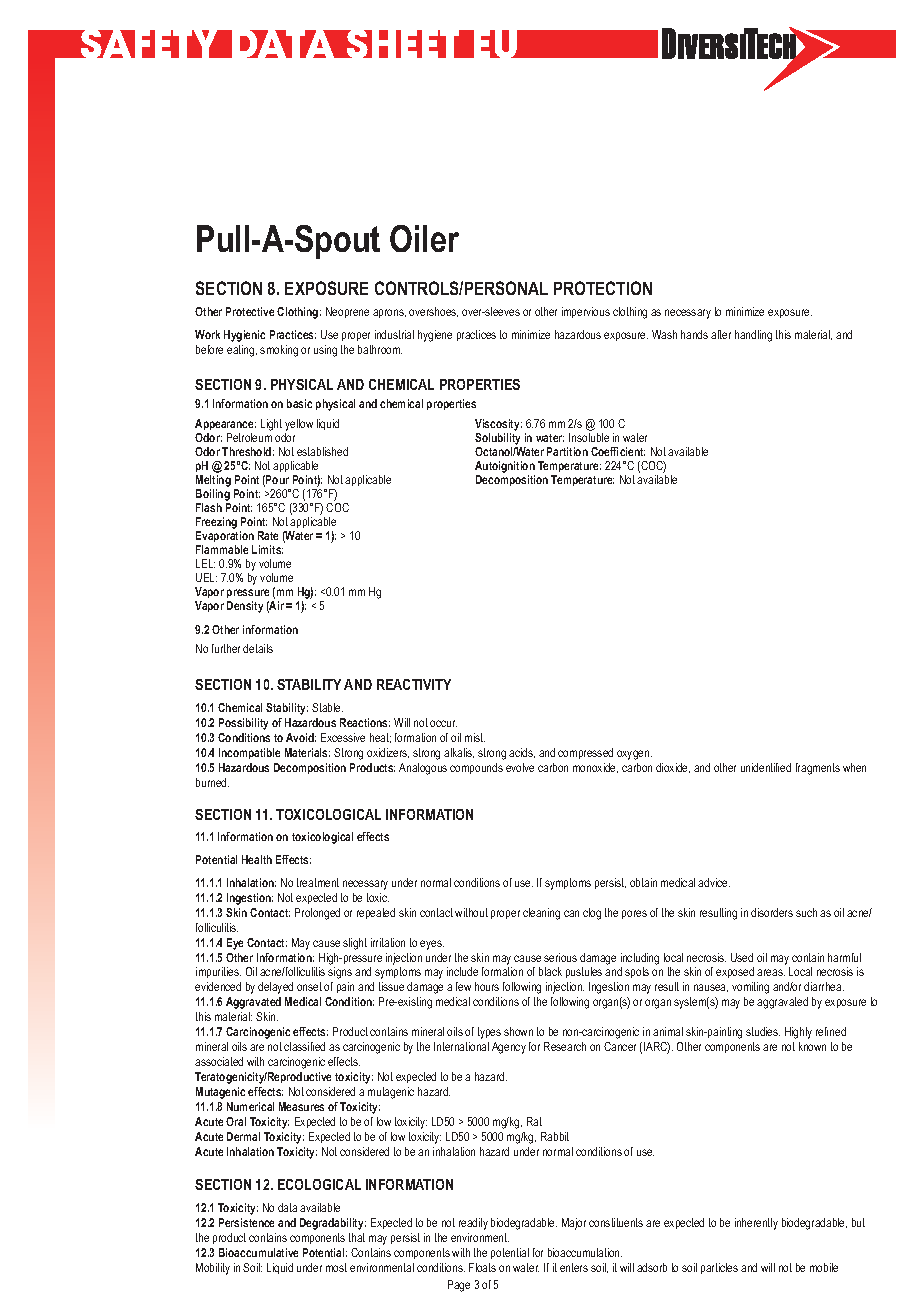 The height and width of the screenshot is (1309, 924). I want to click on handling, so click(753, 336).
